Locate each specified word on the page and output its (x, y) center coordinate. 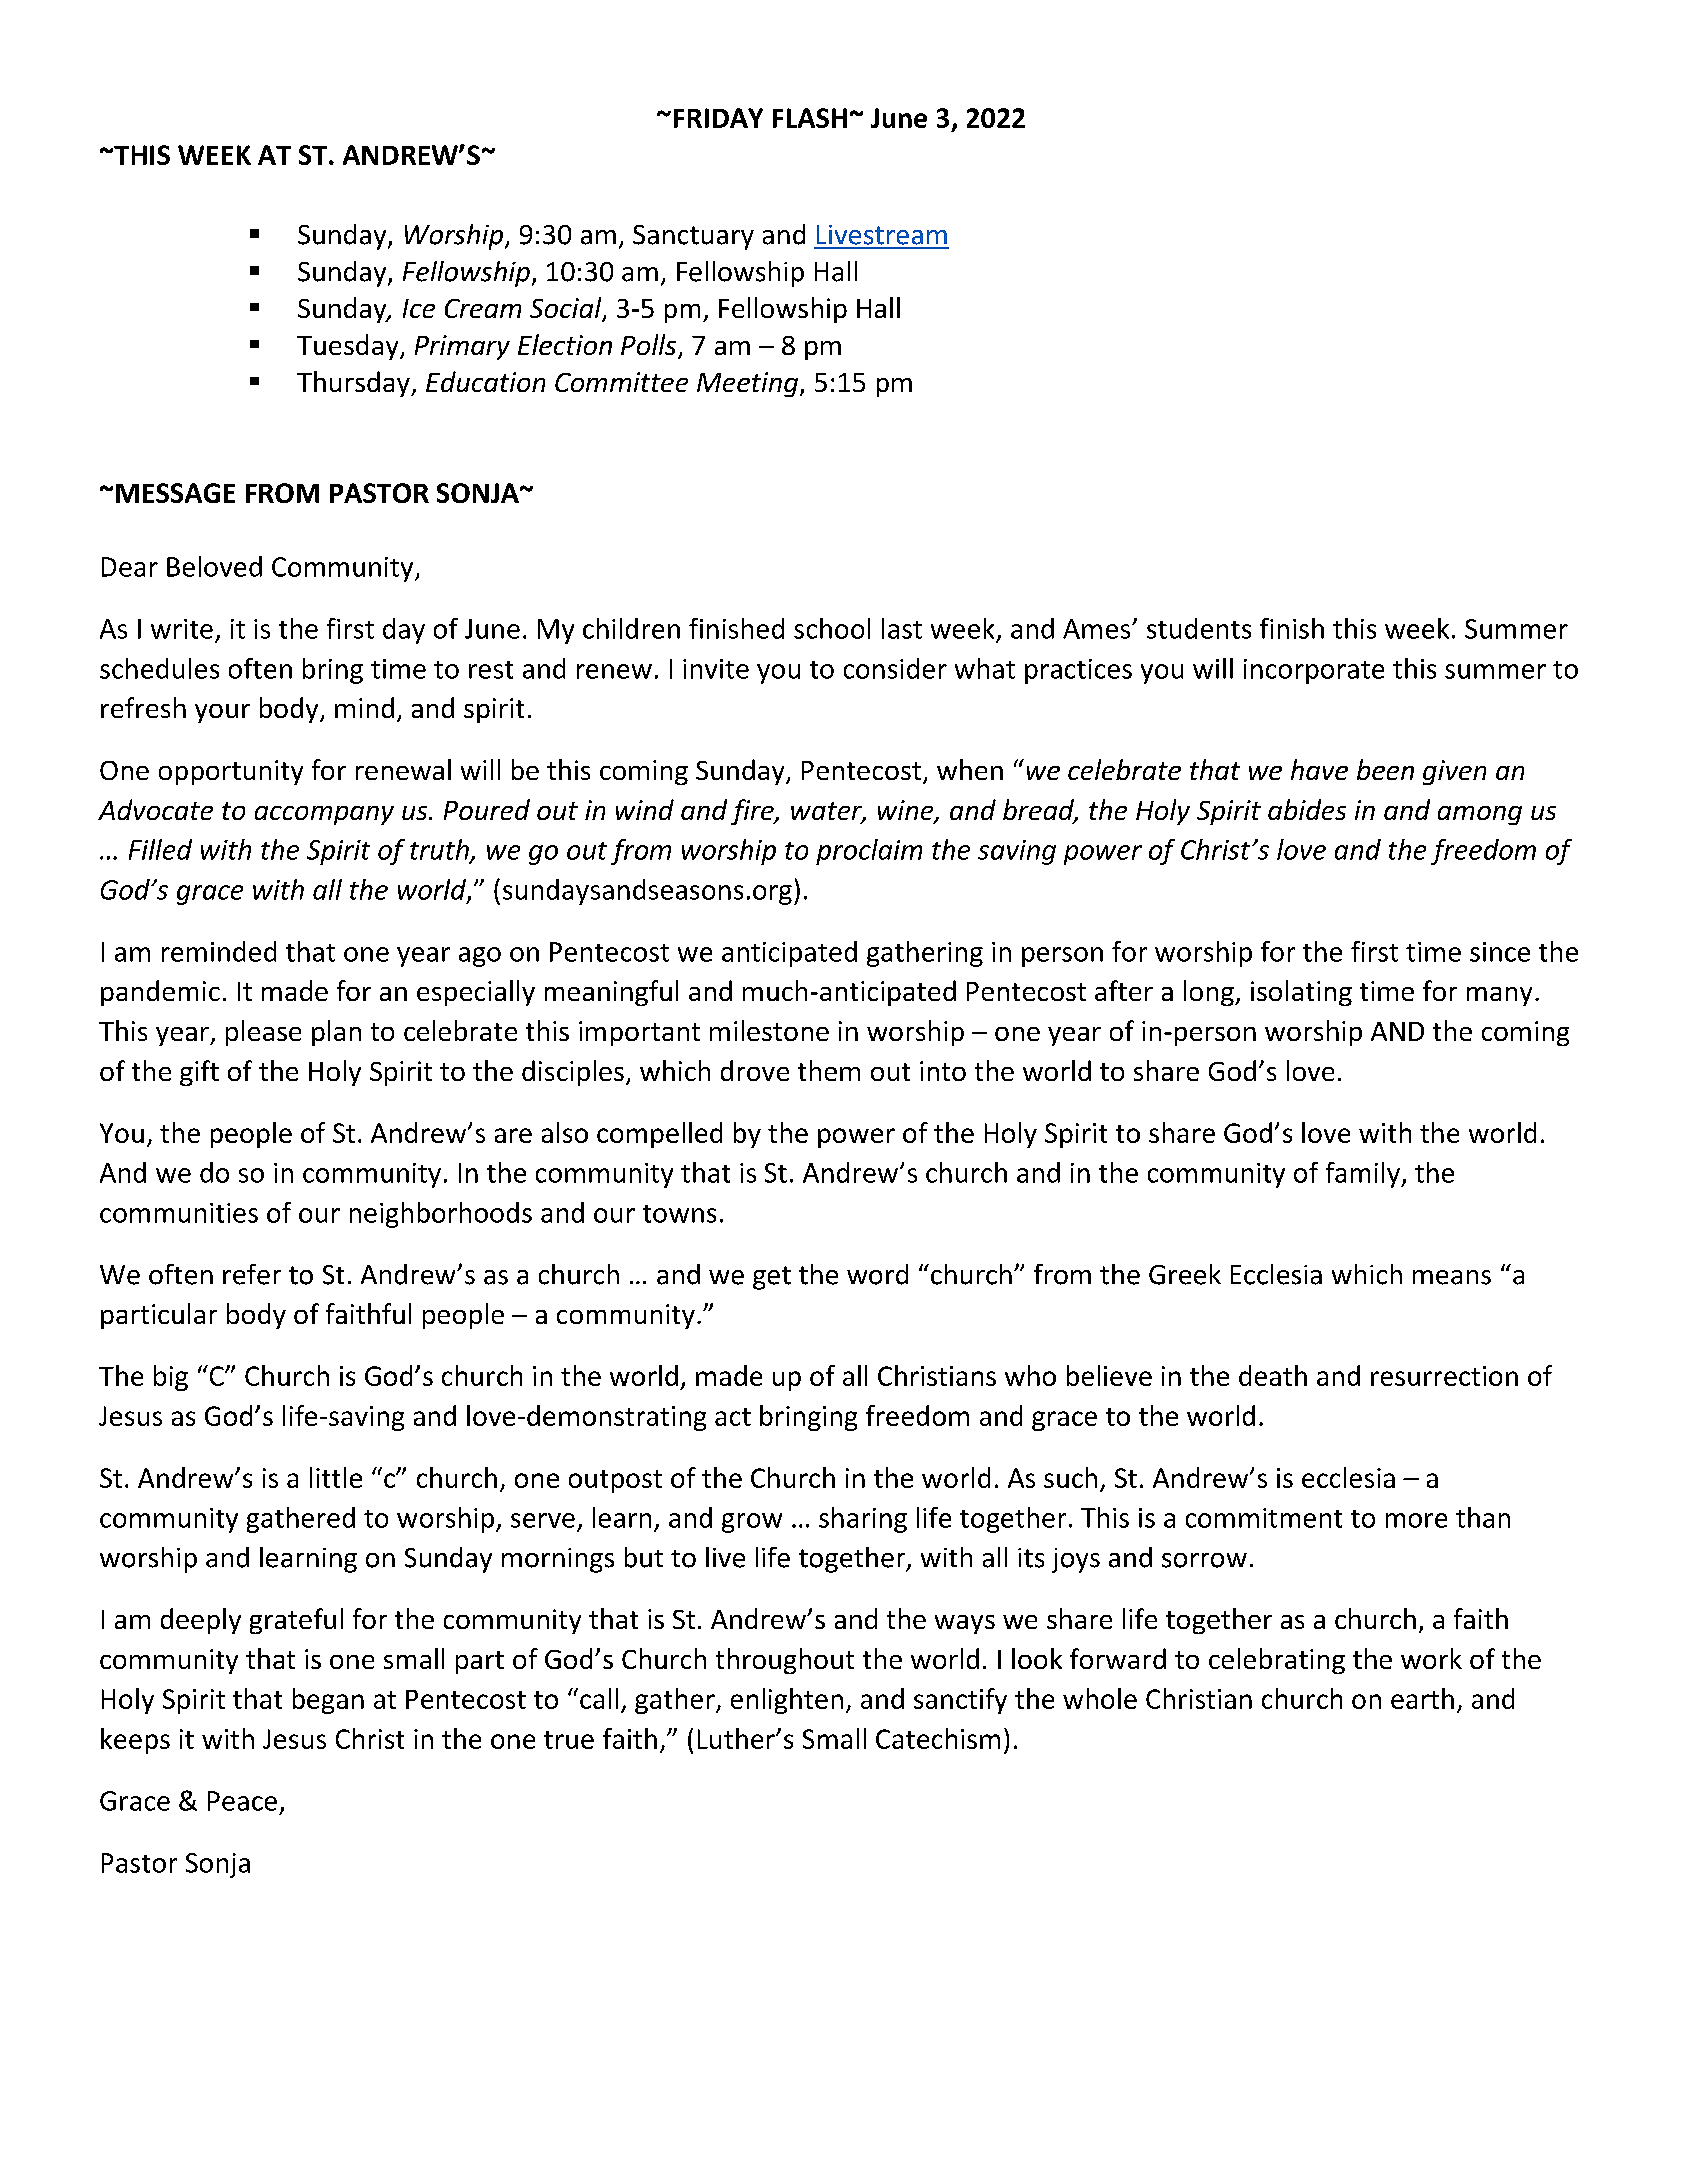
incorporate (1314, 671)
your (222, 713)
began (328, 1701)
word (877, 1274)
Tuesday (349, 347)
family (1364, 1175)
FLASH (810, 118)
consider (895, 668)
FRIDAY (718, 118)
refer (252, 1274)
